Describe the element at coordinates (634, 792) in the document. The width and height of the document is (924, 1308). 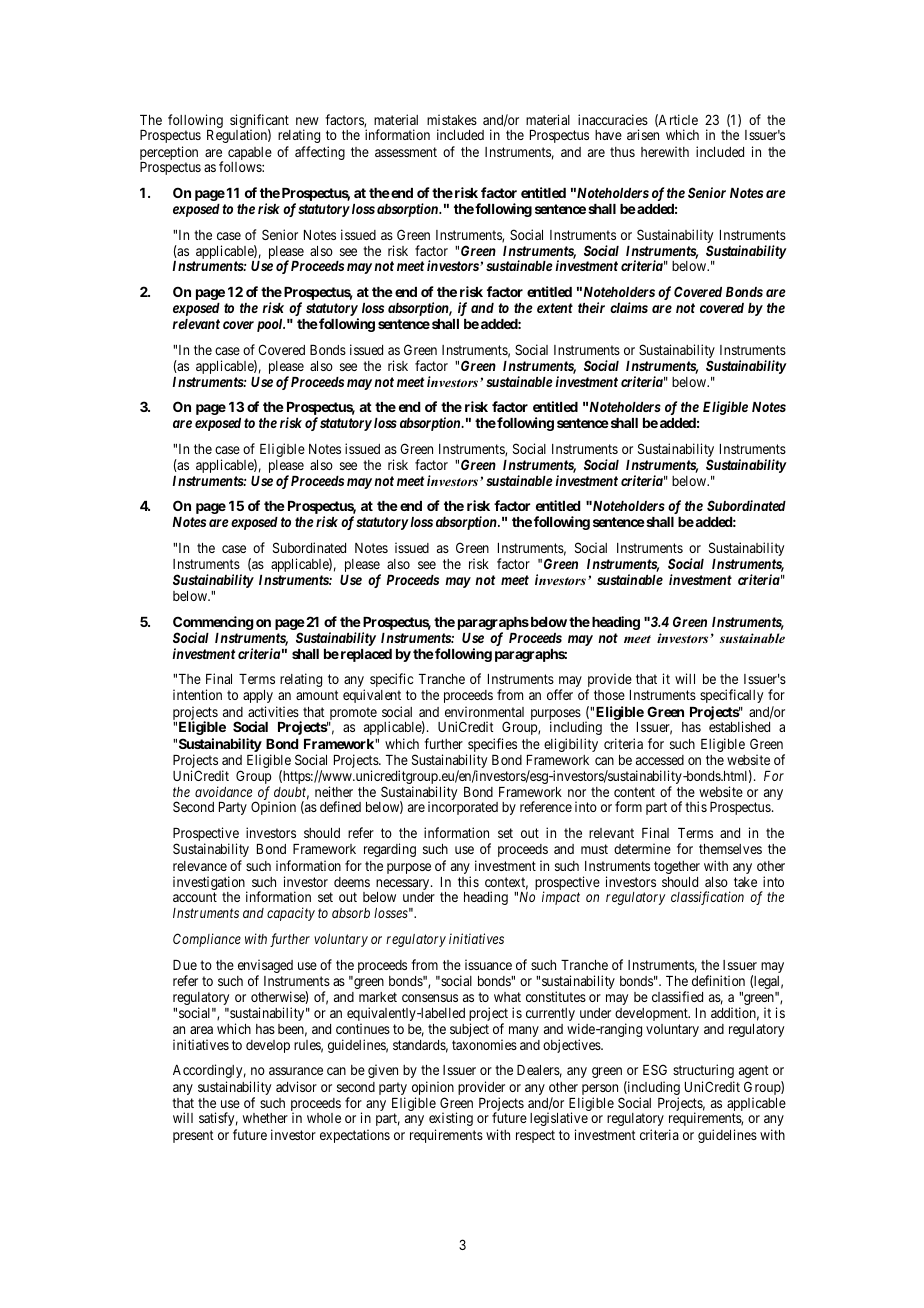
I see `content` at that location.
